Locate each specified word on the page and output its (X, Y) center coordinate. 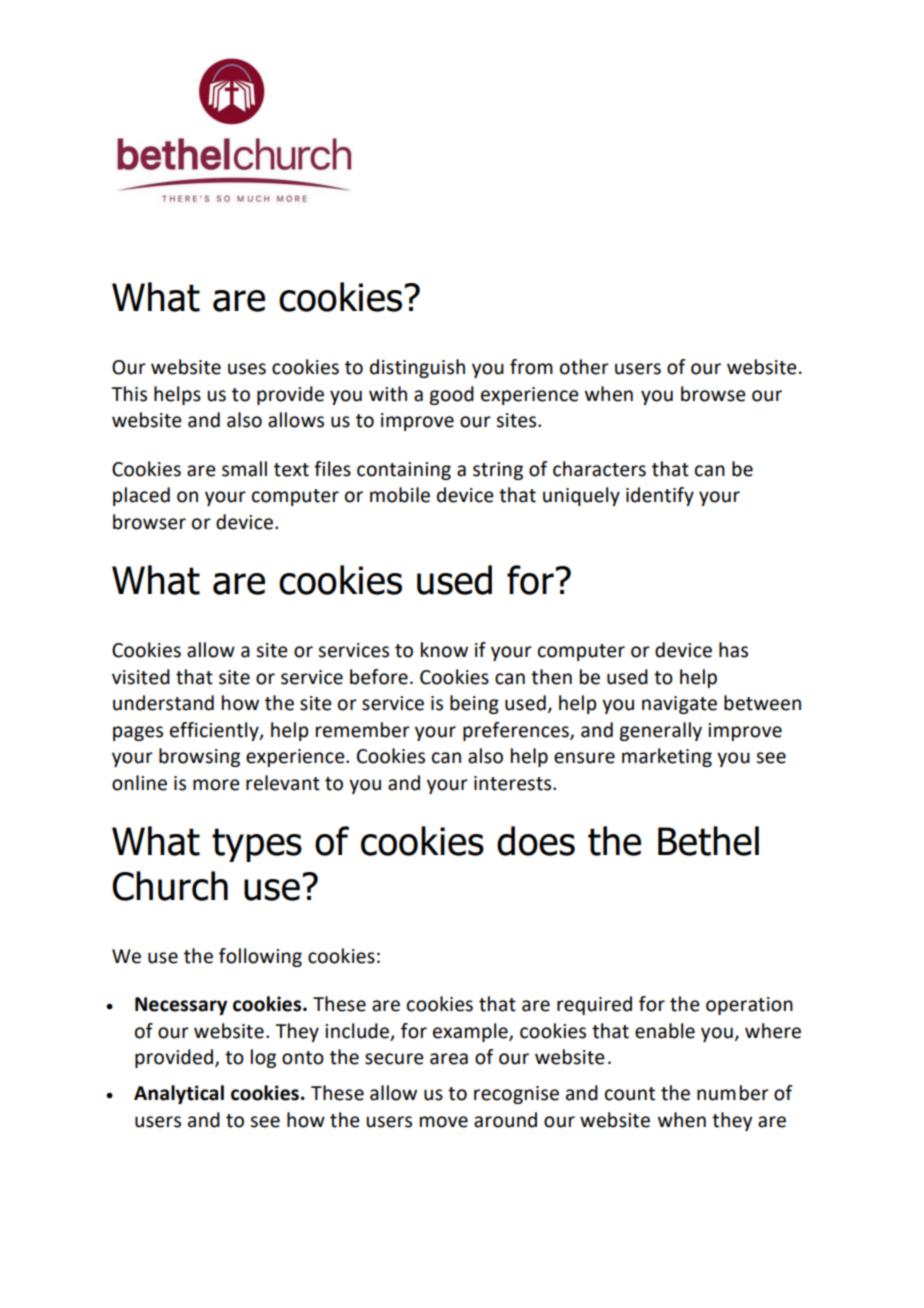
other (584, 367)
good (451, 395)
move (444, 1122)
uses (247, 369)
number (733, 1093)
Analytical (179, 1094)
